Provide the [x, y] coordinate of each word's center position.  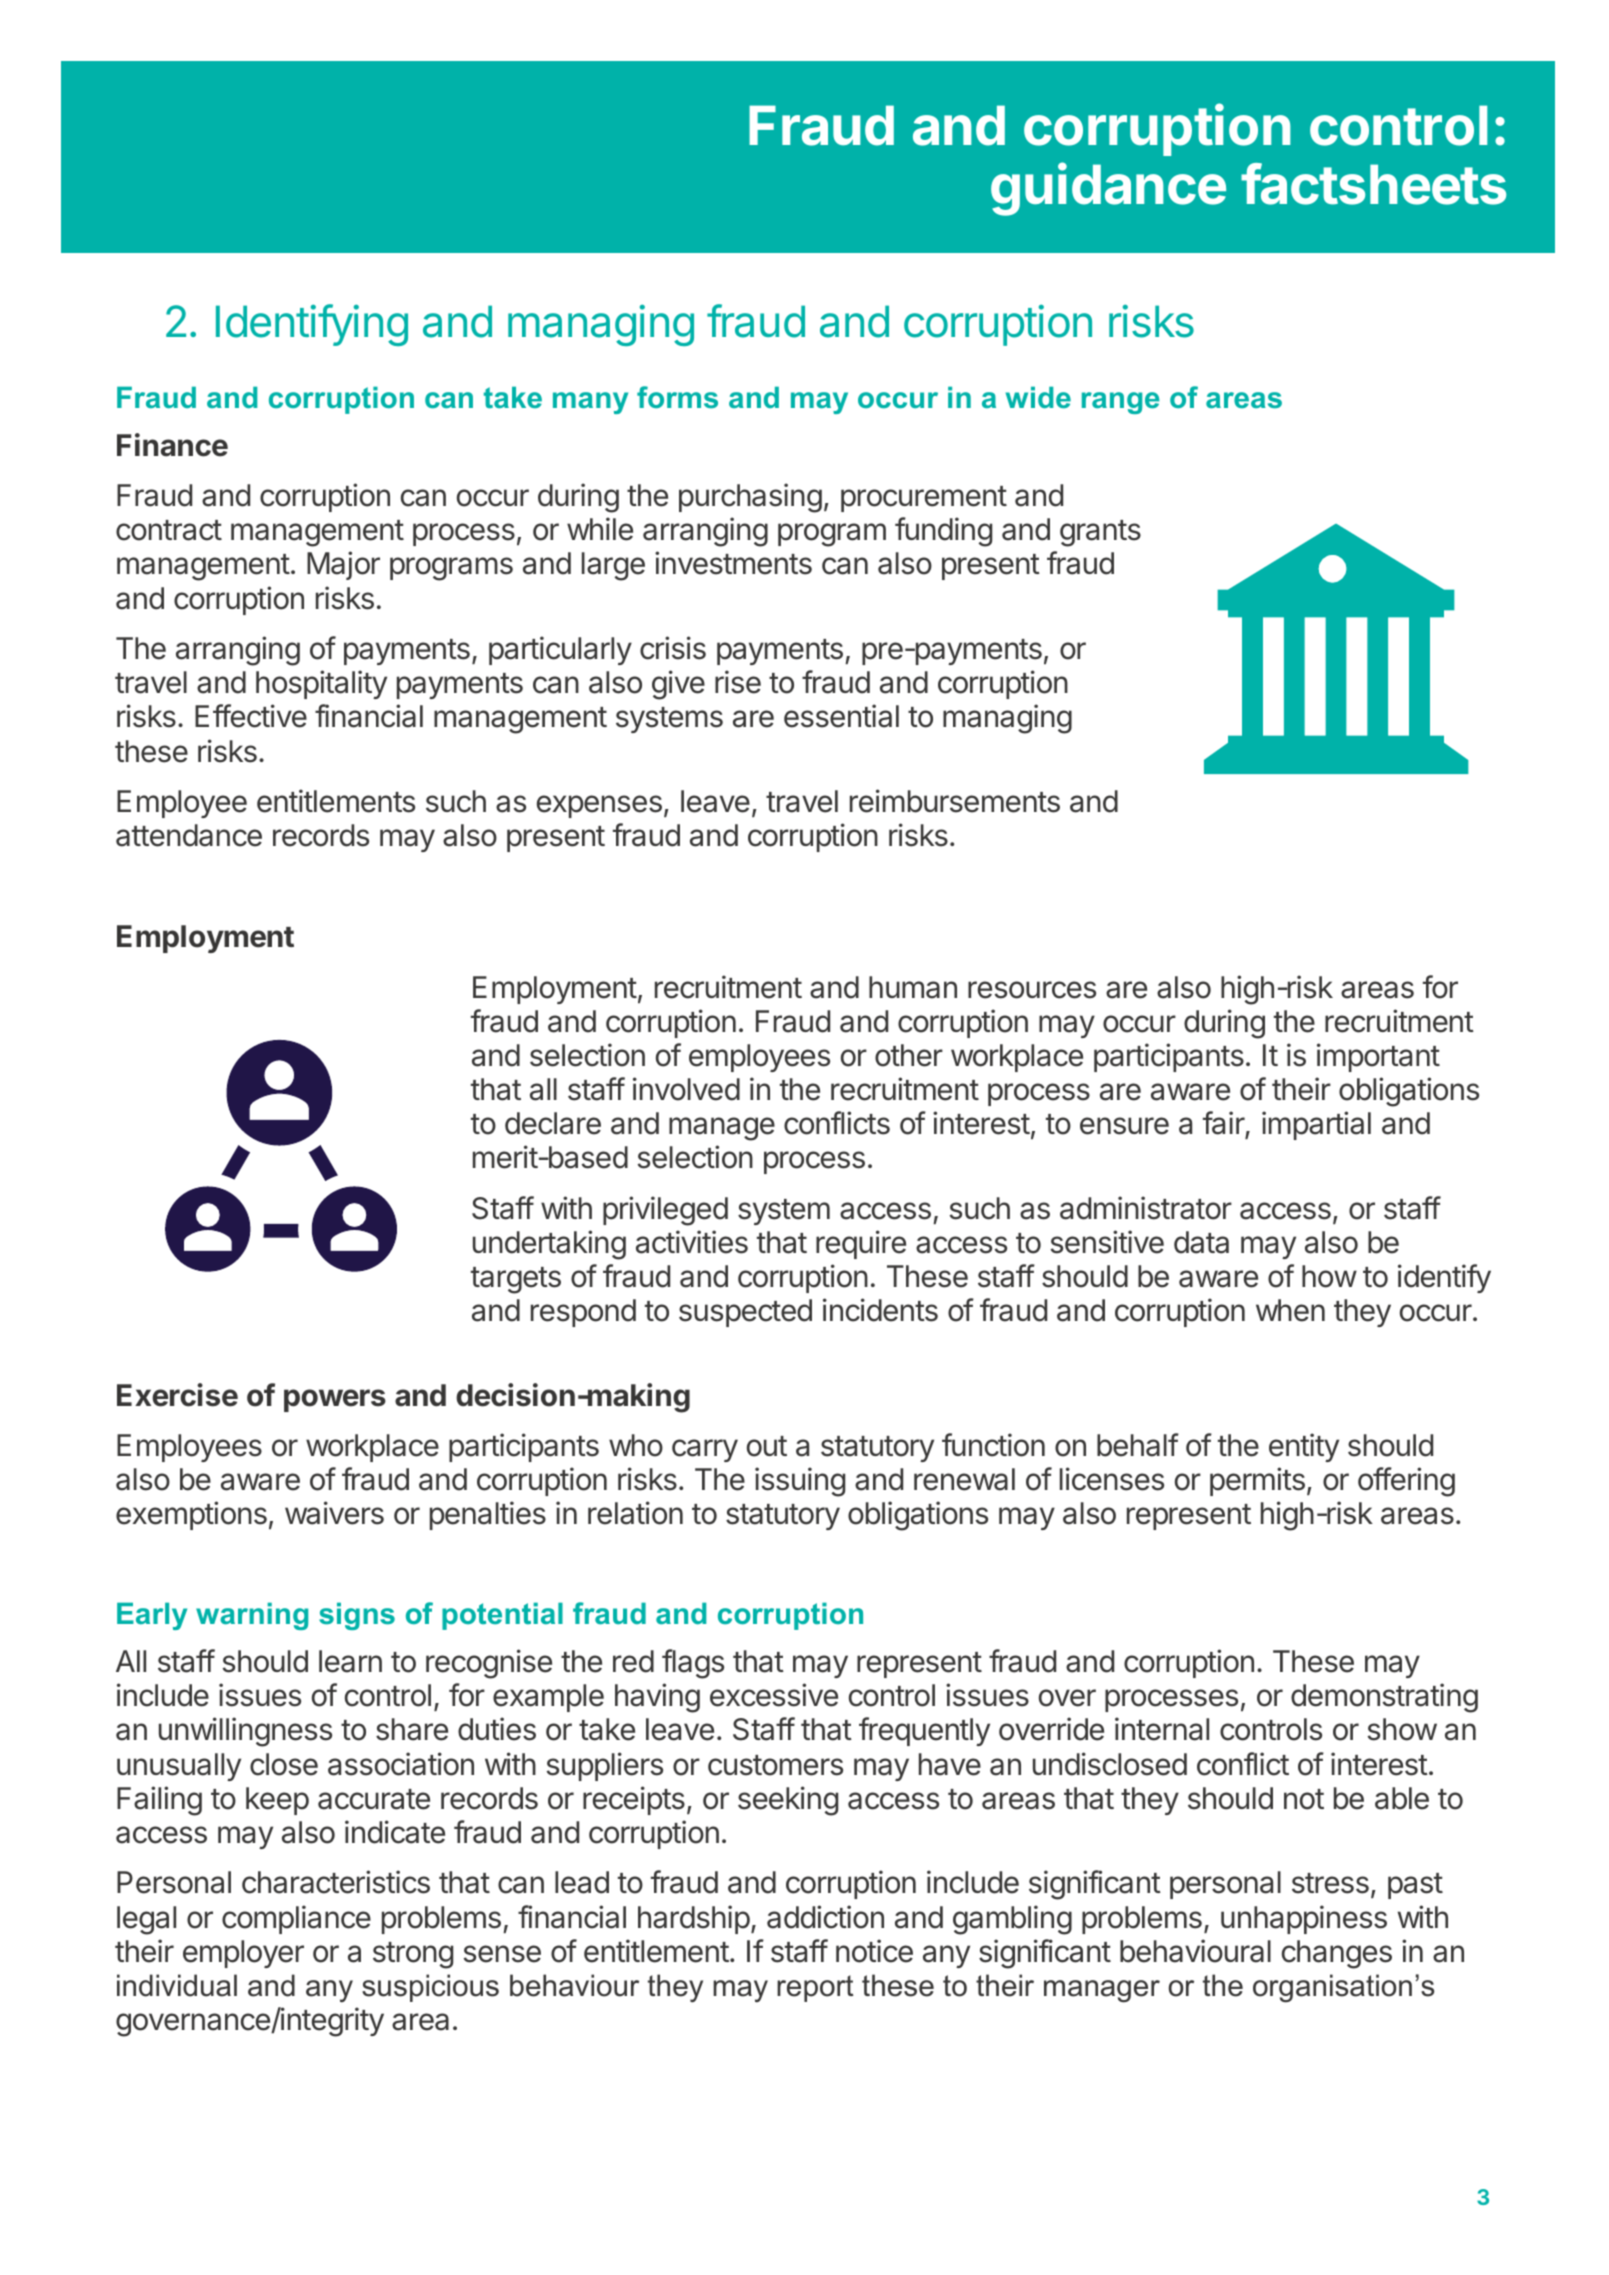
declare [553, 1123]
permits [1257, 1481]
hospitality [321, 684]
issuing [800, 1482]
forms [677, 397]
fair [1224, 1123]
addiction [825, 1917]
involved [686, 1089]
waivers [334, 1513]
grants [1100, 533]
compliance [296, 1919]
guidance [1108, 189]
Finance [172, 445]
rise [738, 682]
